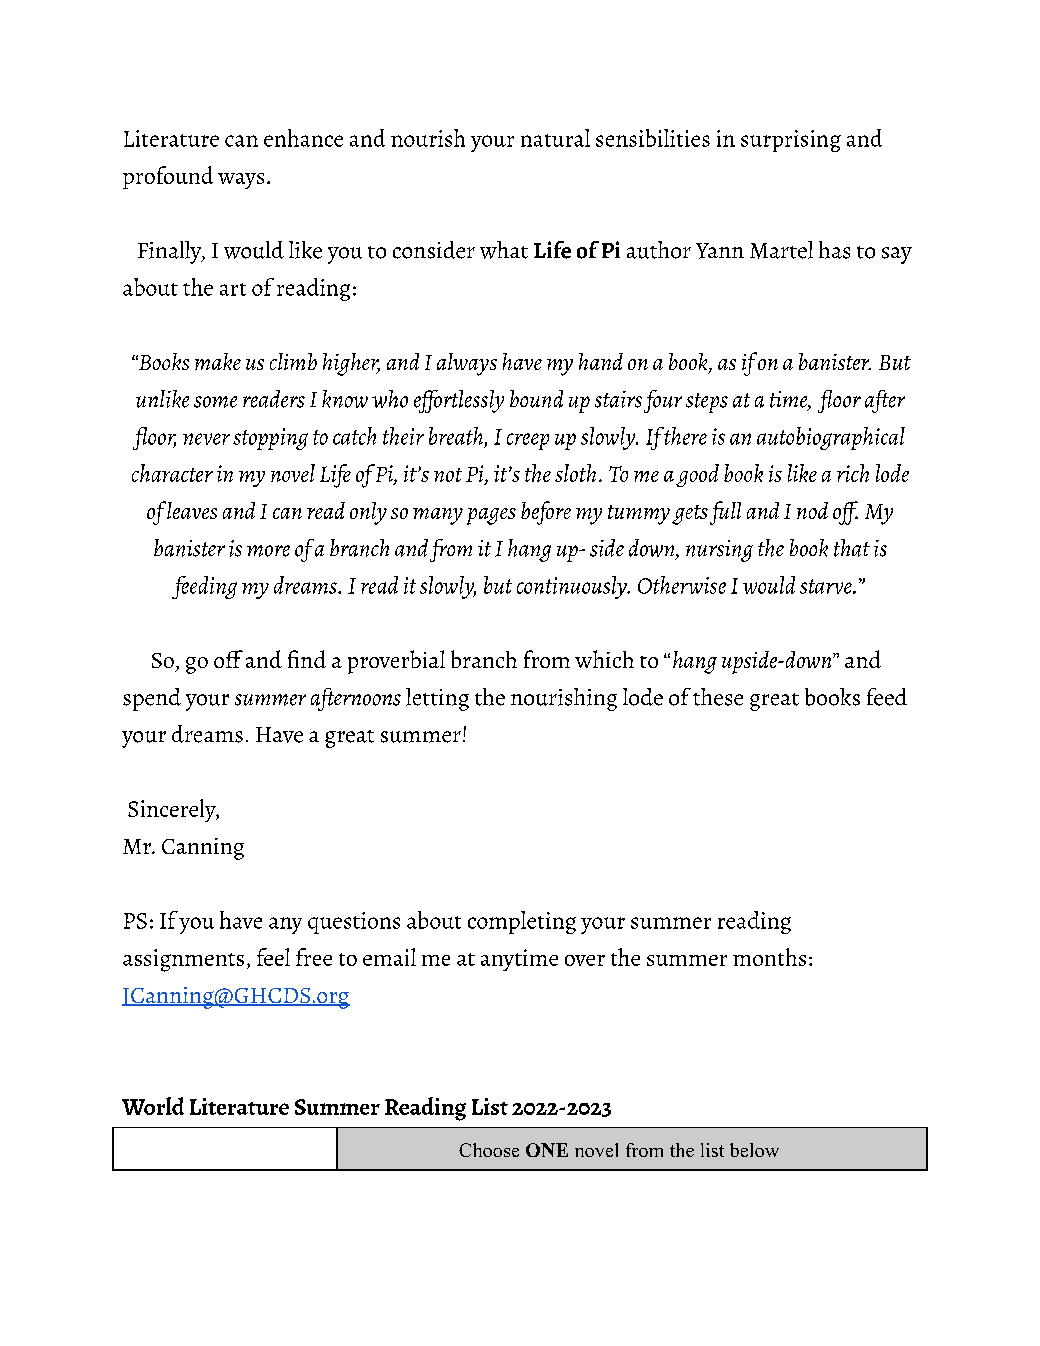  Describe the element at coordinates (273, 957) in the document. I see `feel` at that location.
